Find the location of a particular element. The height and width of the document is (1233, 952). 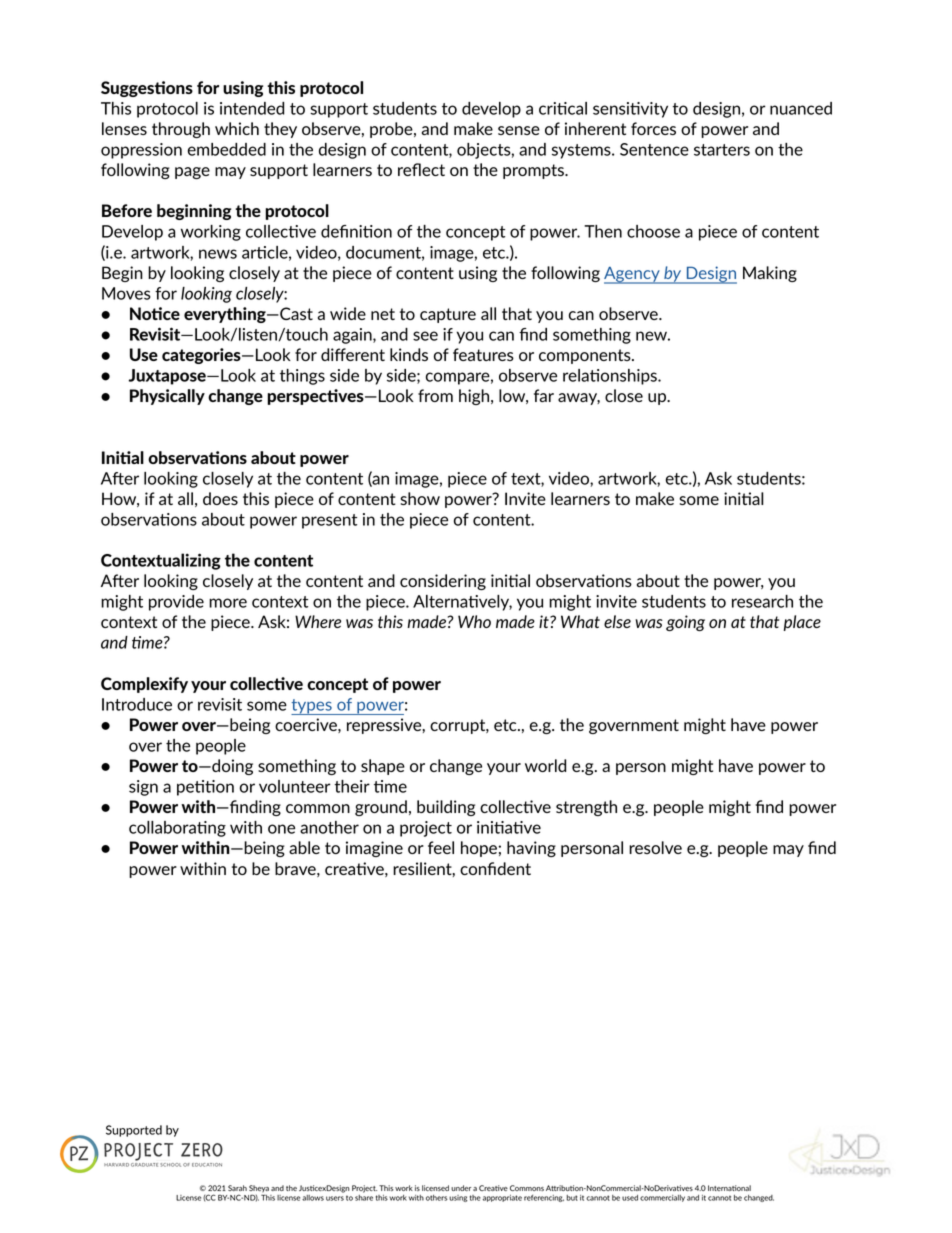

resolve is located at coordinates (655, 847).
